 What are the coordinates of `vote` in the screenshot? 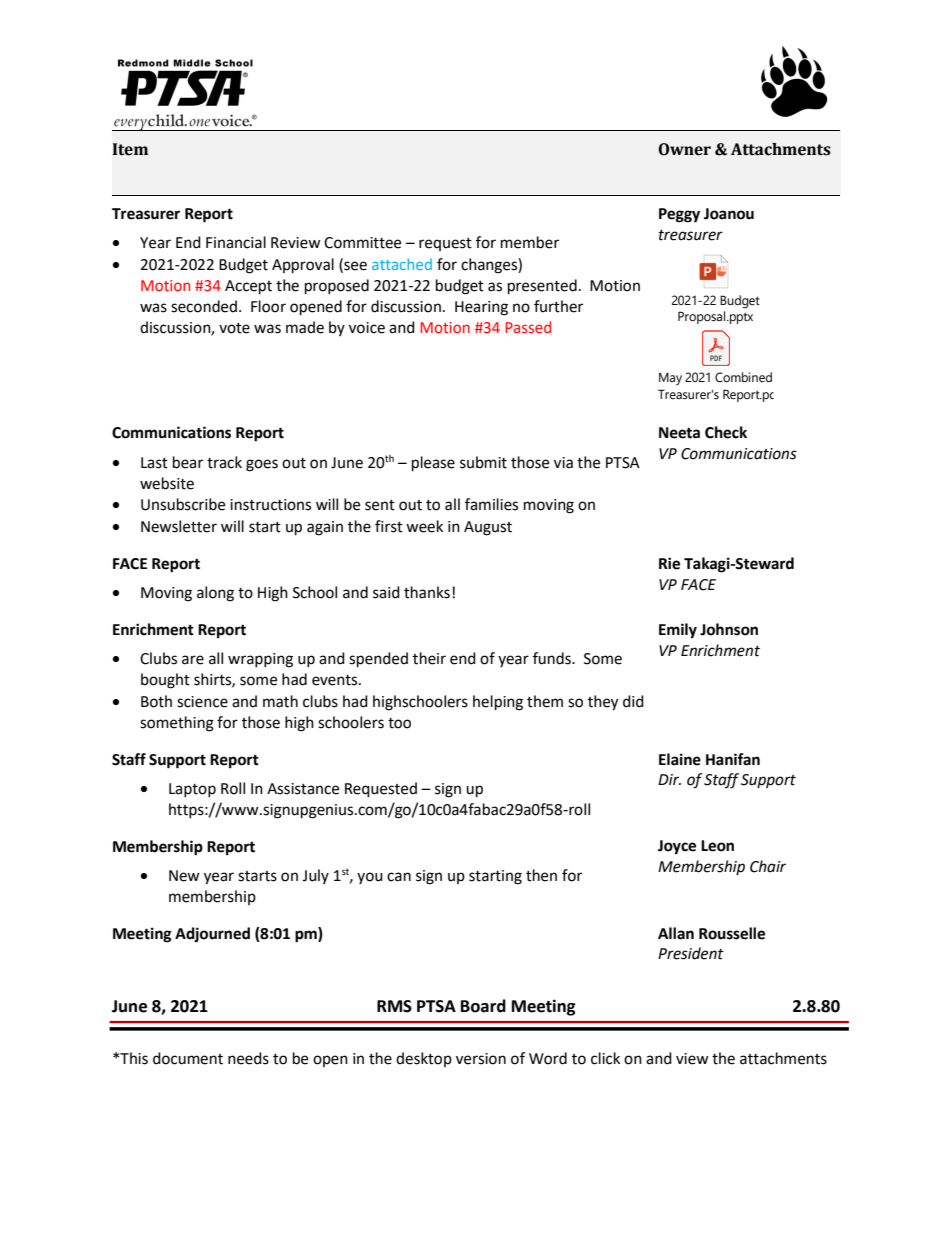 It's located at (234, 328).
